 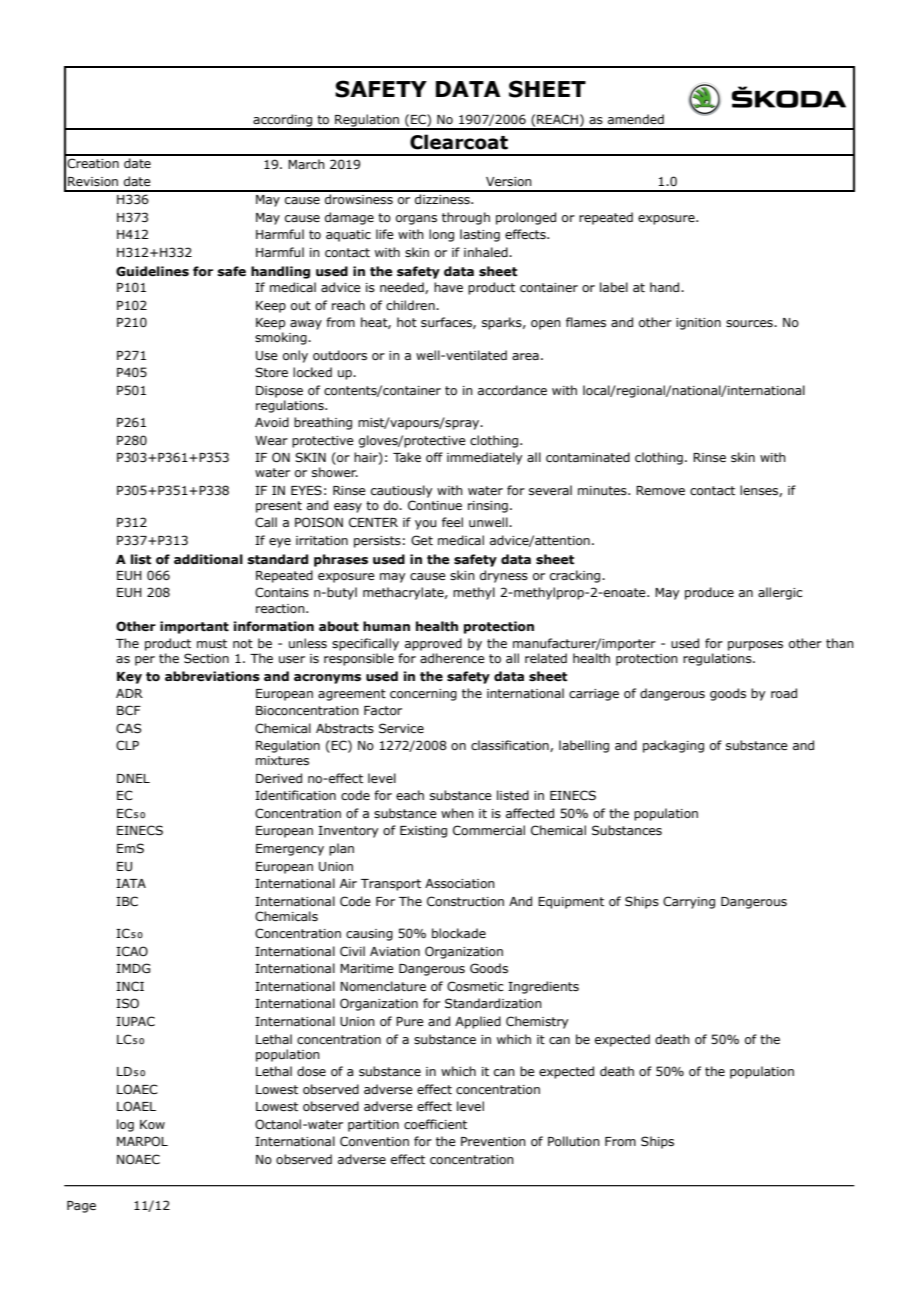 I want to click on Pollution, so click(x=574, y=1141).
